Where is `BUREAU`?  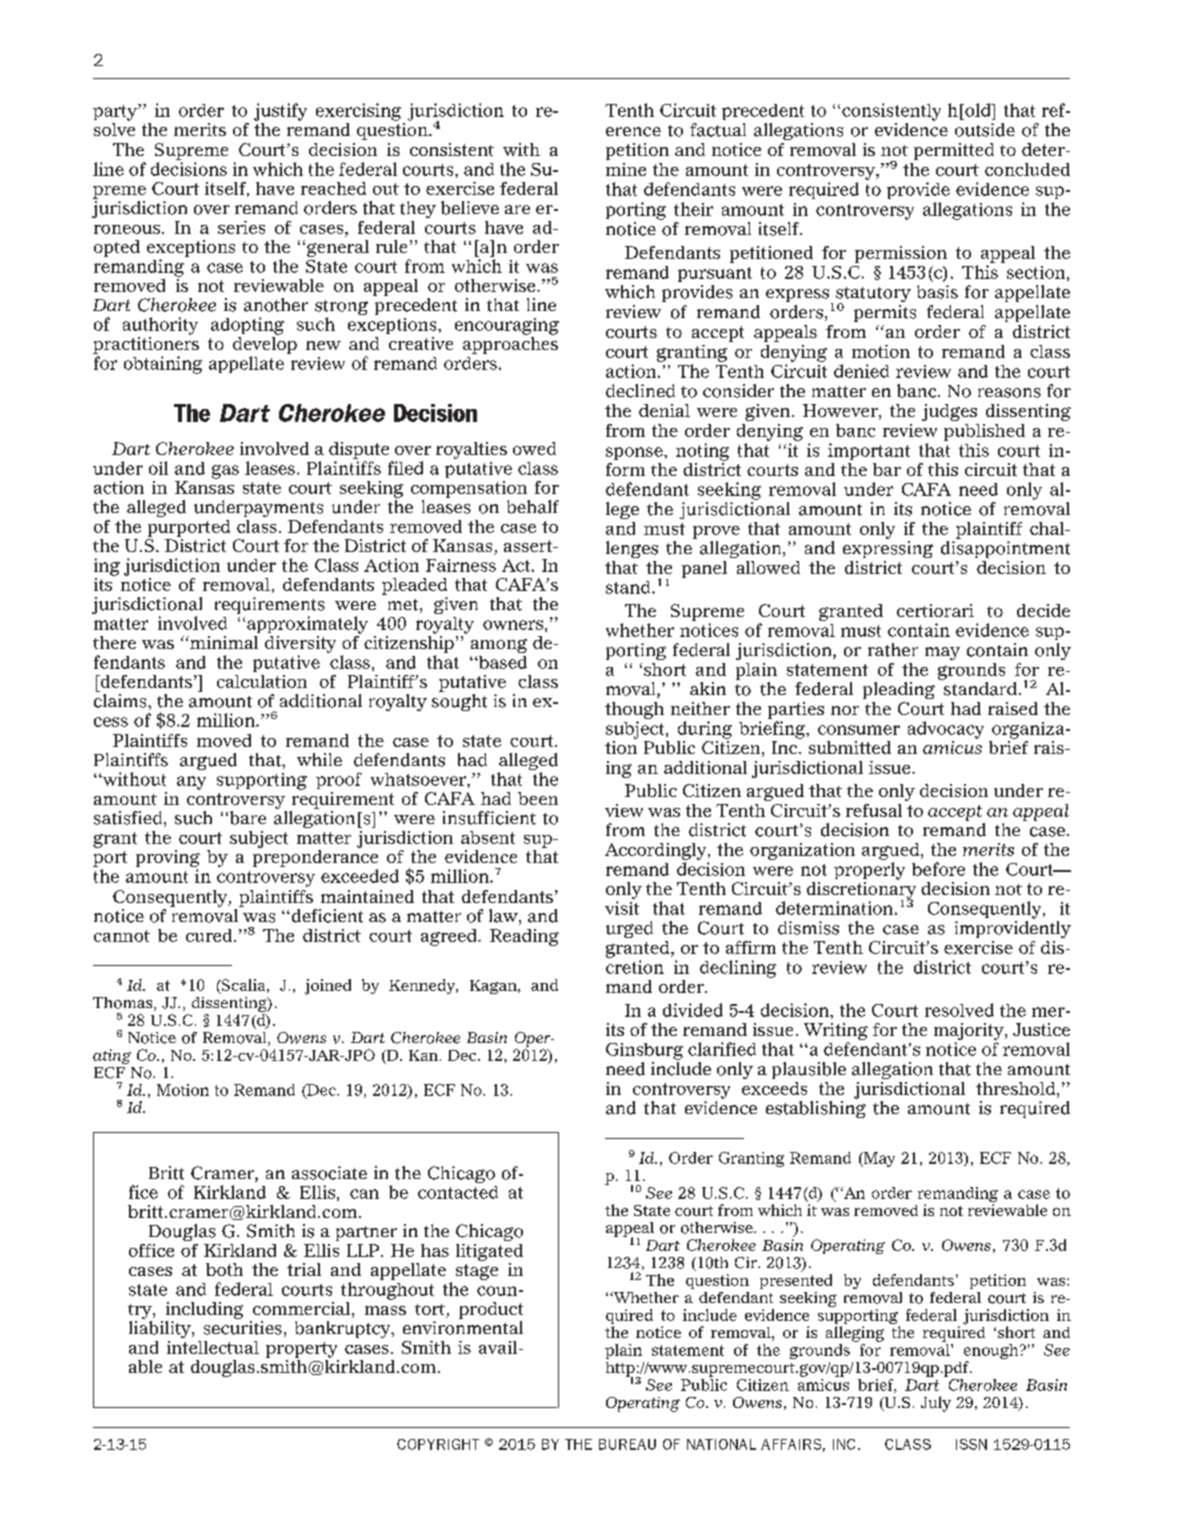 BUREAU is located at coordinates (627, 1444).
